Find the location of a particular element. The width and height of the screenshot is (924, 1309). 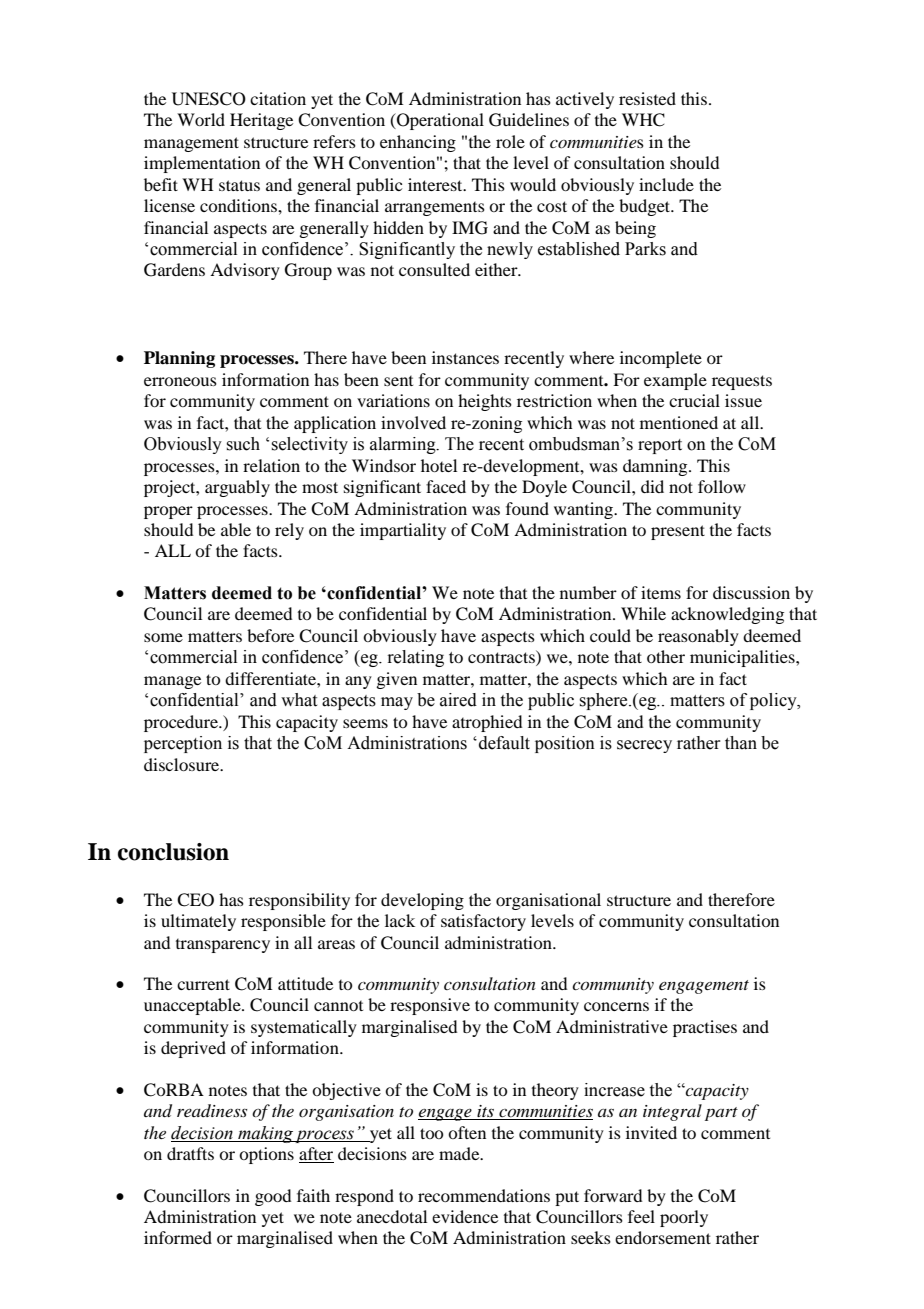

follow is located at coordinates (722, 486).
